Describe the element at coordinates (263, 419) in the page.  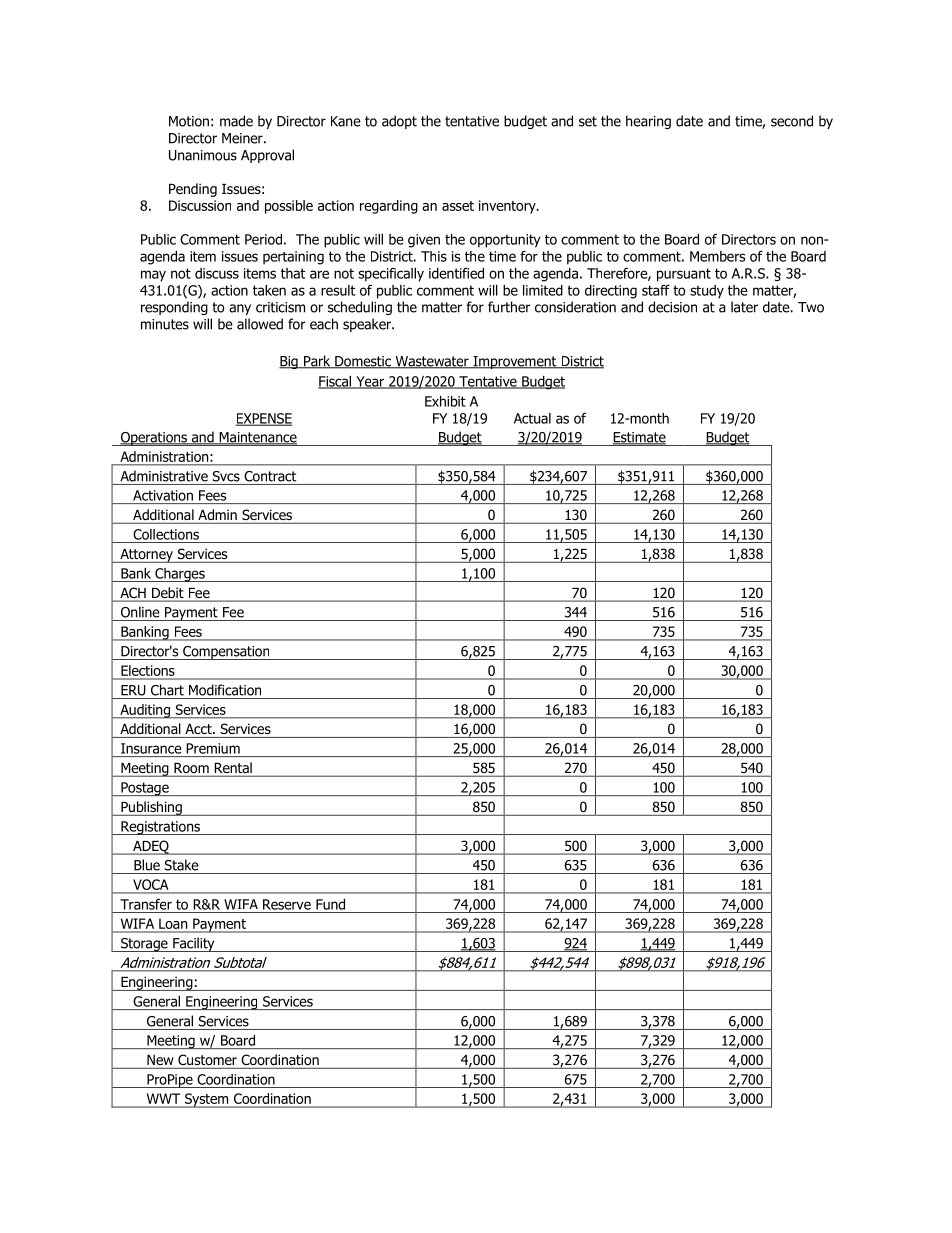
I see `EXPENSE` at that location.
